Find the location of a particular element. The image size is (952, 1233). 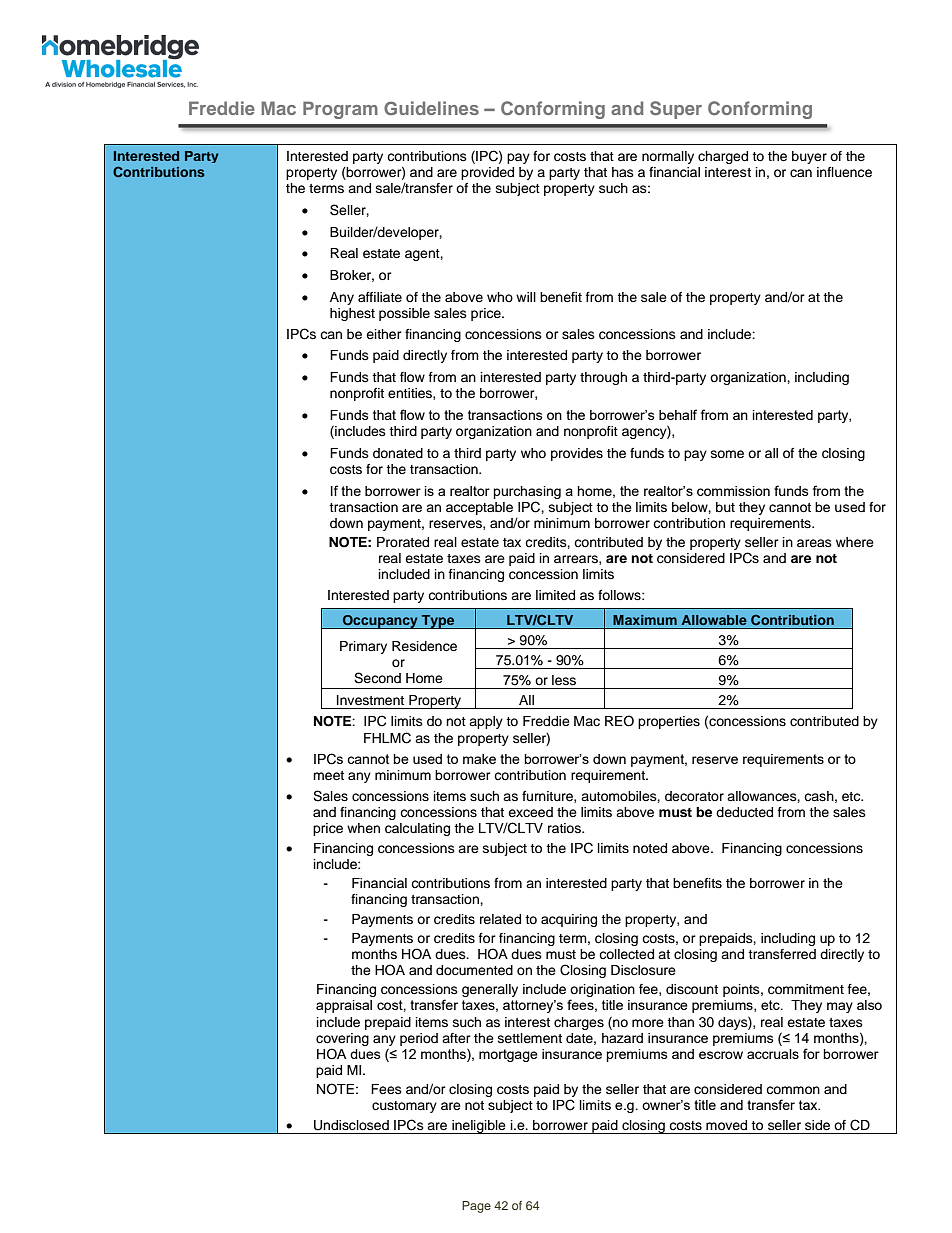

donated is located at coordinates (398, 453).
